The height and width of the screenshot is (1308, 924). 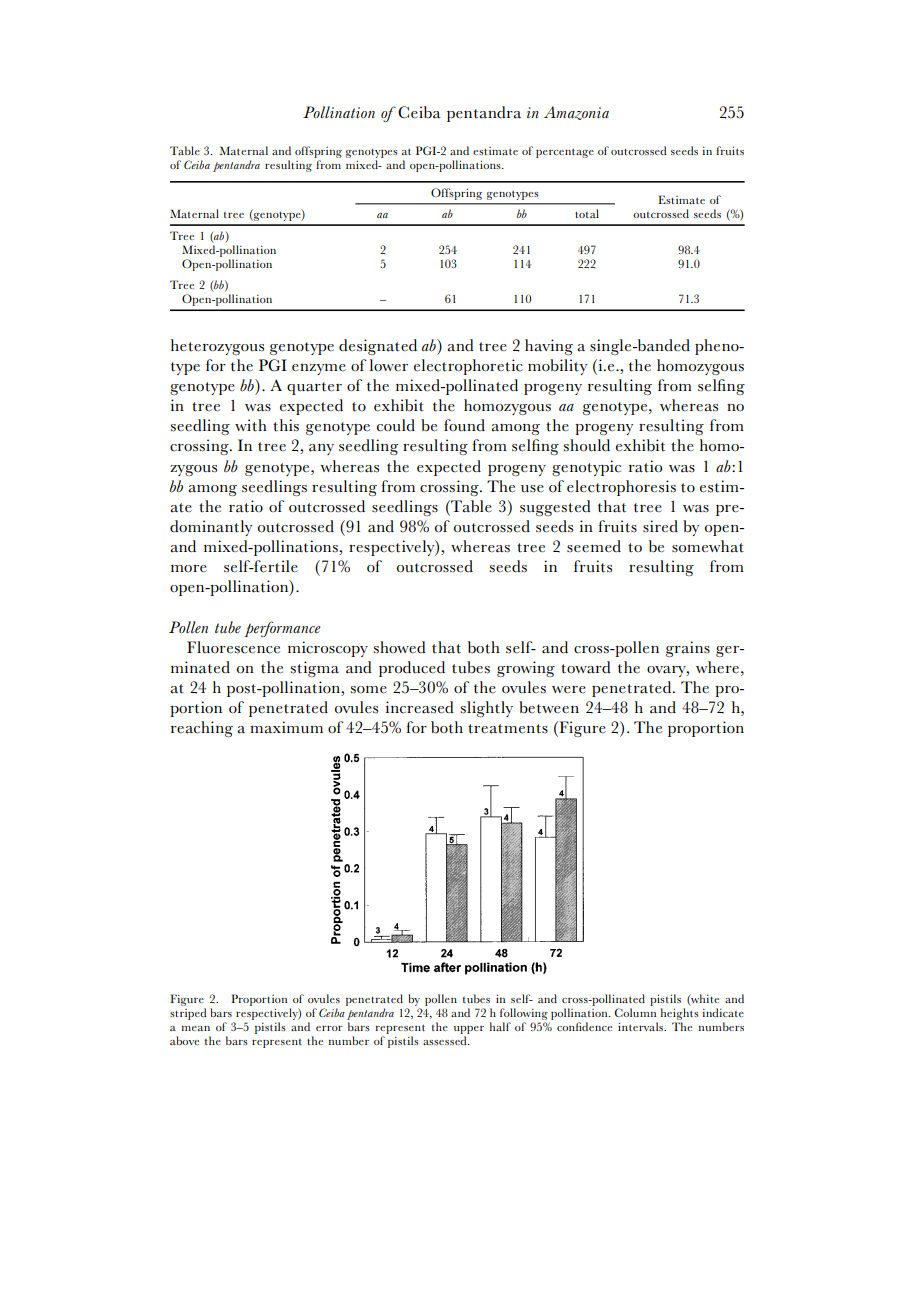 I want to click on grains, so click(x=688, y=649).
